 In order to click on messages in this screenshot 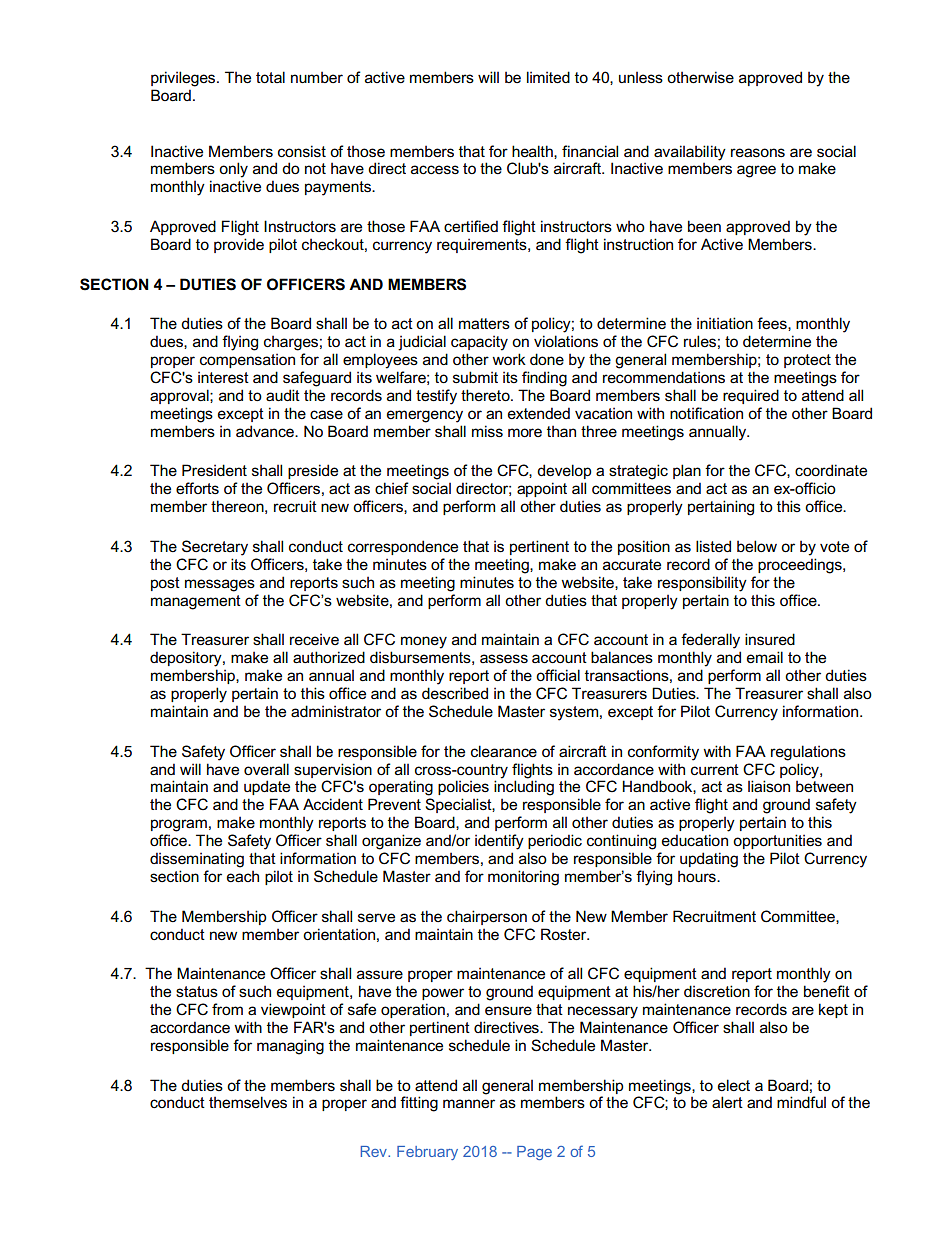, I will do `click(220, 585)`.
